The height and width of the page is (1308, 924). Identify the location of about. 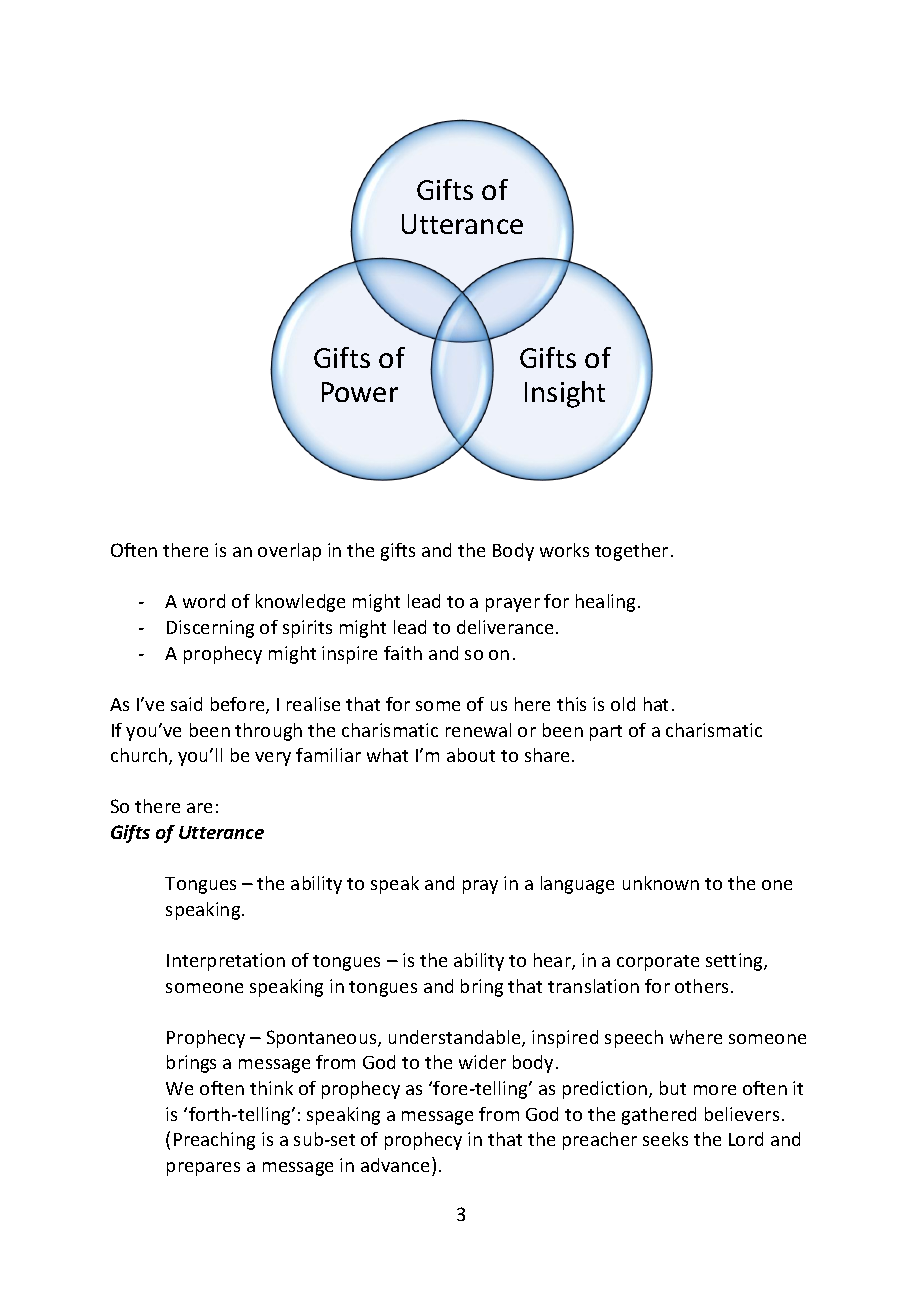
(471, 755).
